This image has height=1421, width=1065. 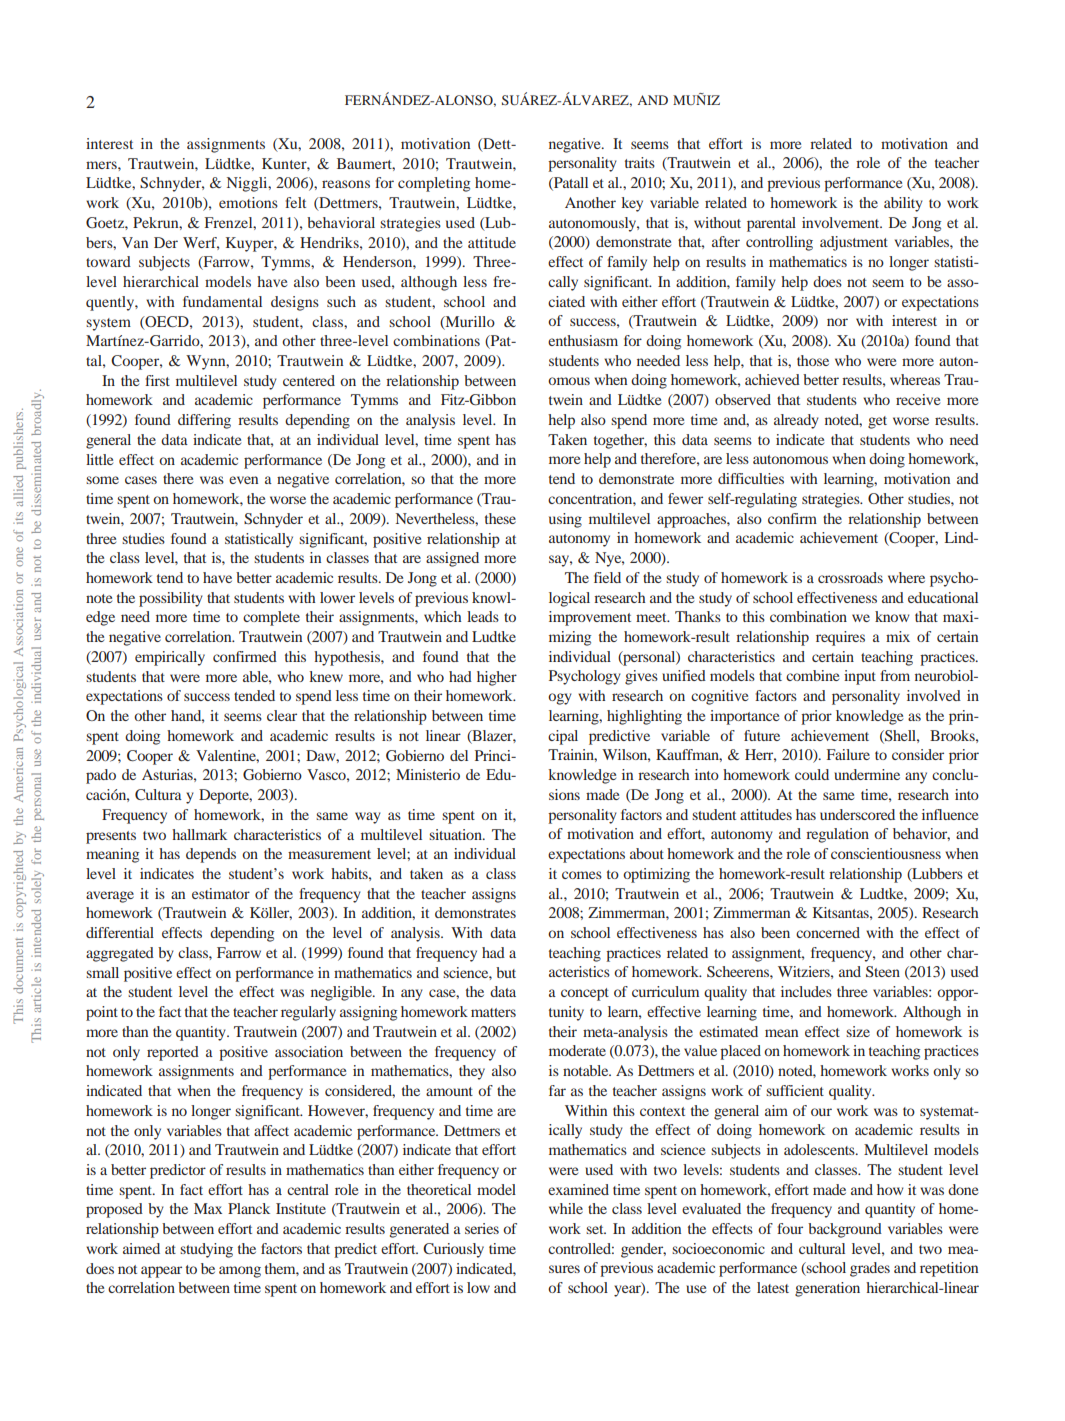 What do you see at coordinates (248, 202) in the image?
I see `emotions` at bounding box center [248, 202].
